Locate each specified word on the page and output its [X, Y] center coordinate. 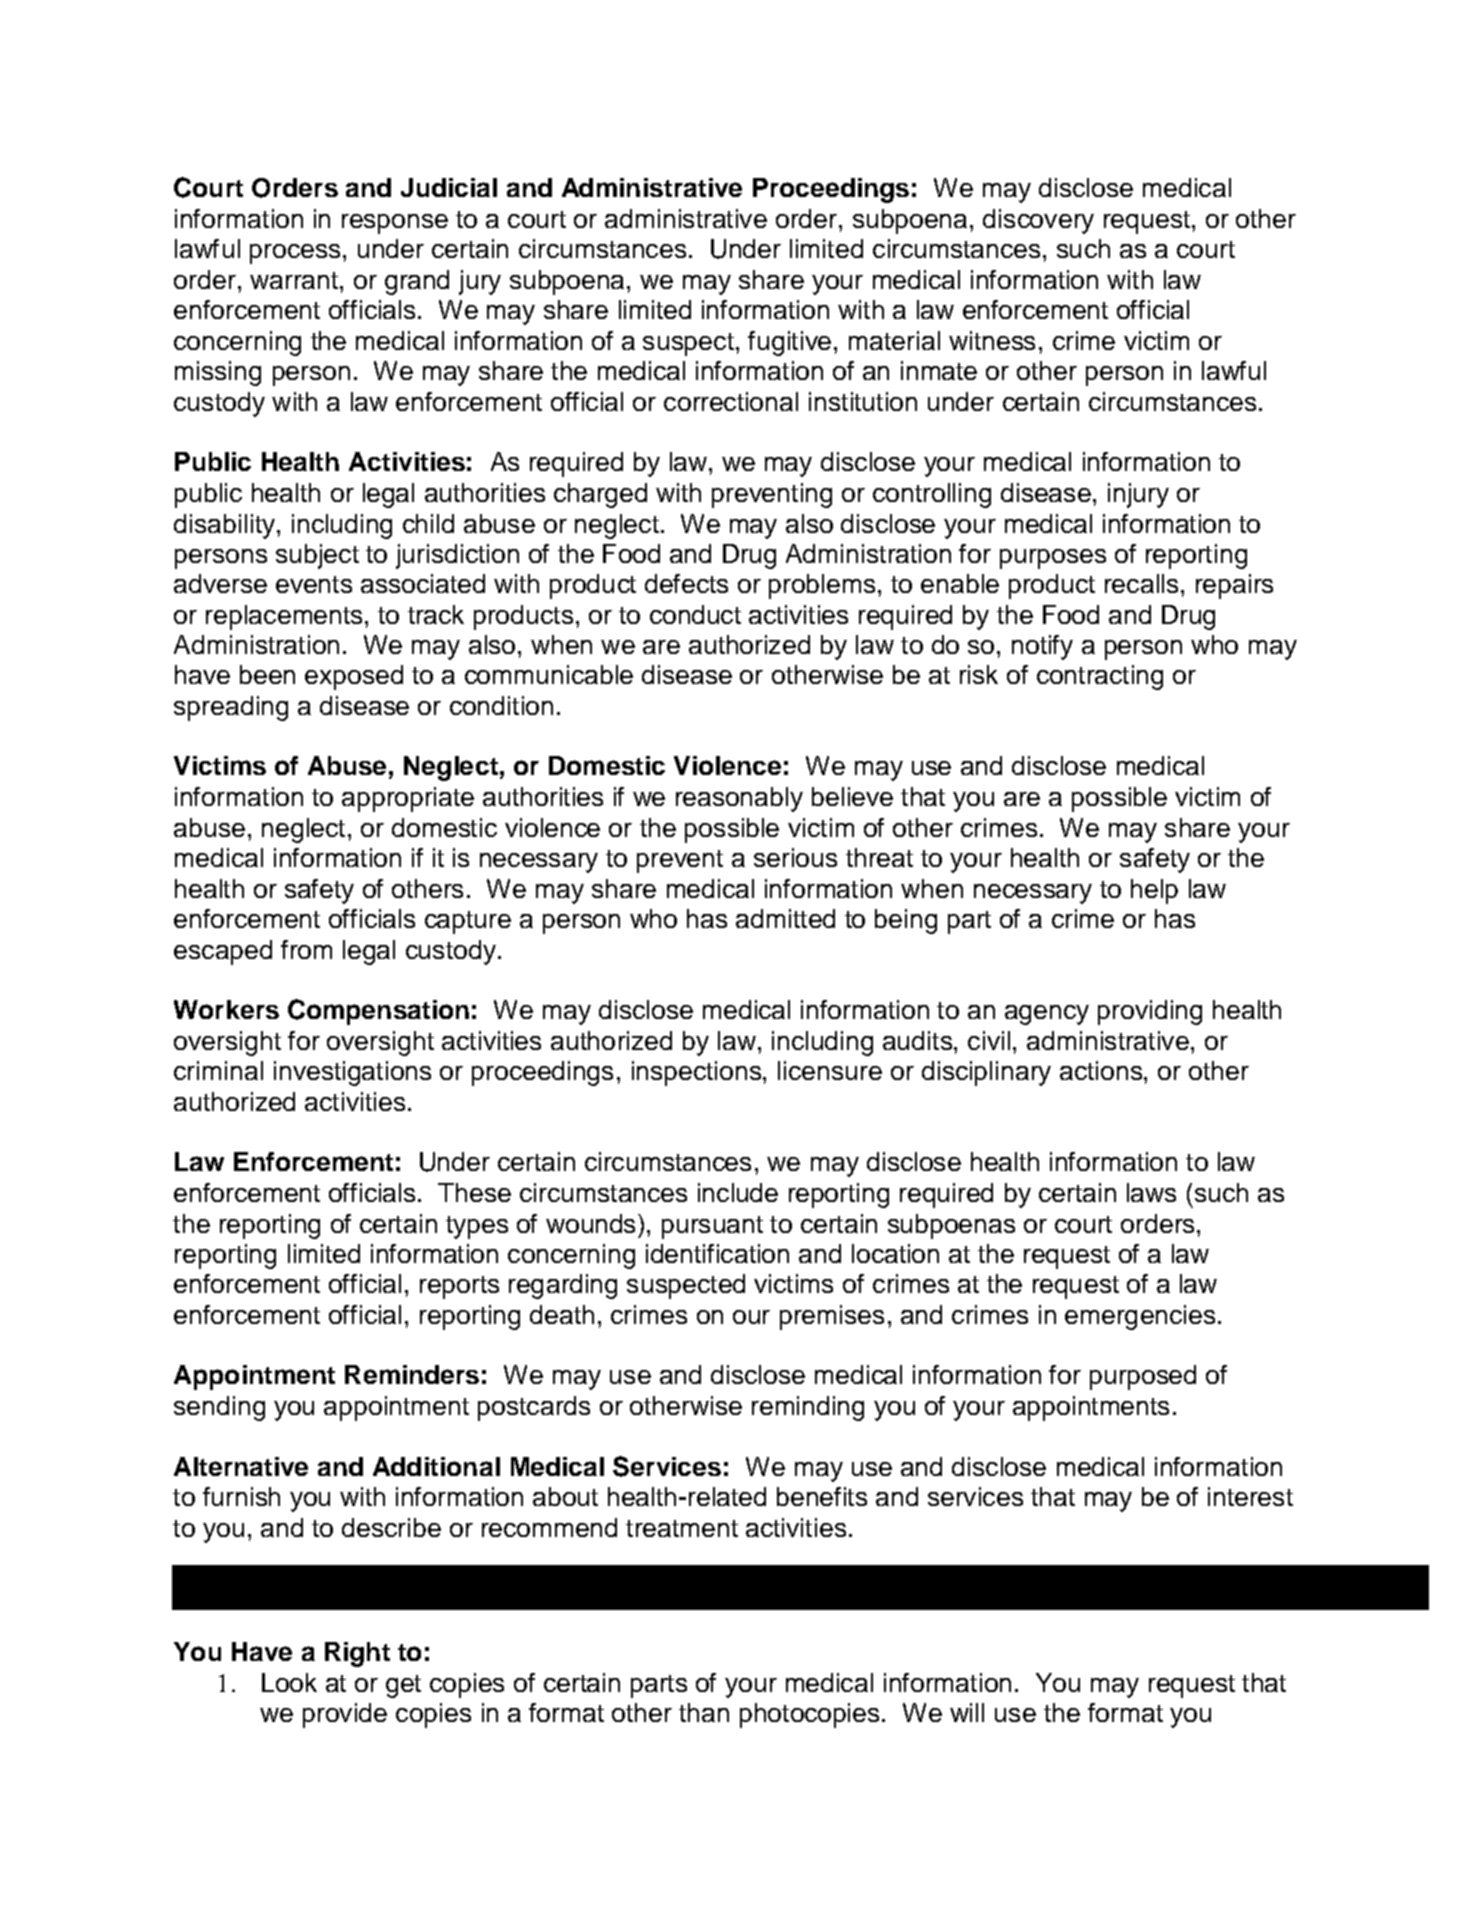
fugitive [789, 343]
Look [289, 1682]
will [967, 1712]
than [704, 1712]
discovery [1038, 221]
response [395, 224]
